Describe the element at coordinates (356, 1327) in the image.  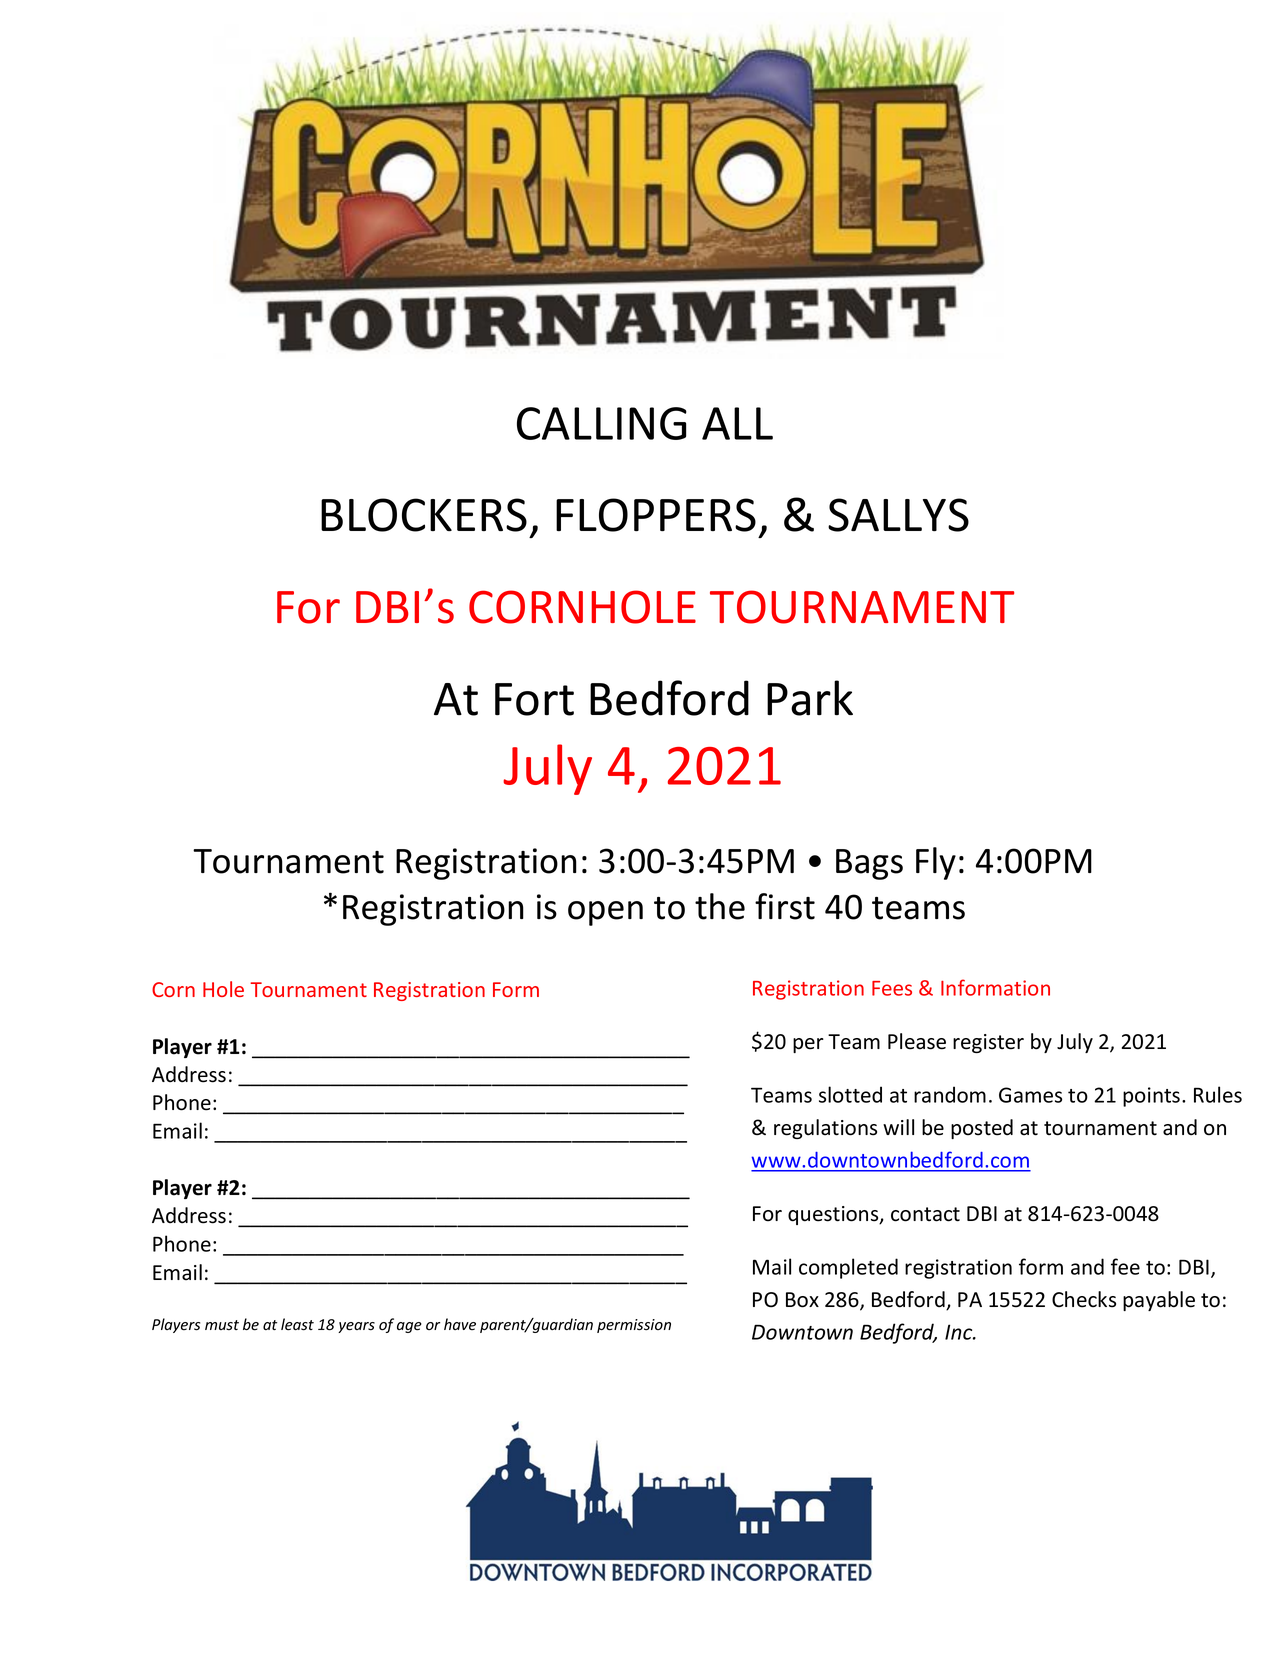
I see `years` at that location.
